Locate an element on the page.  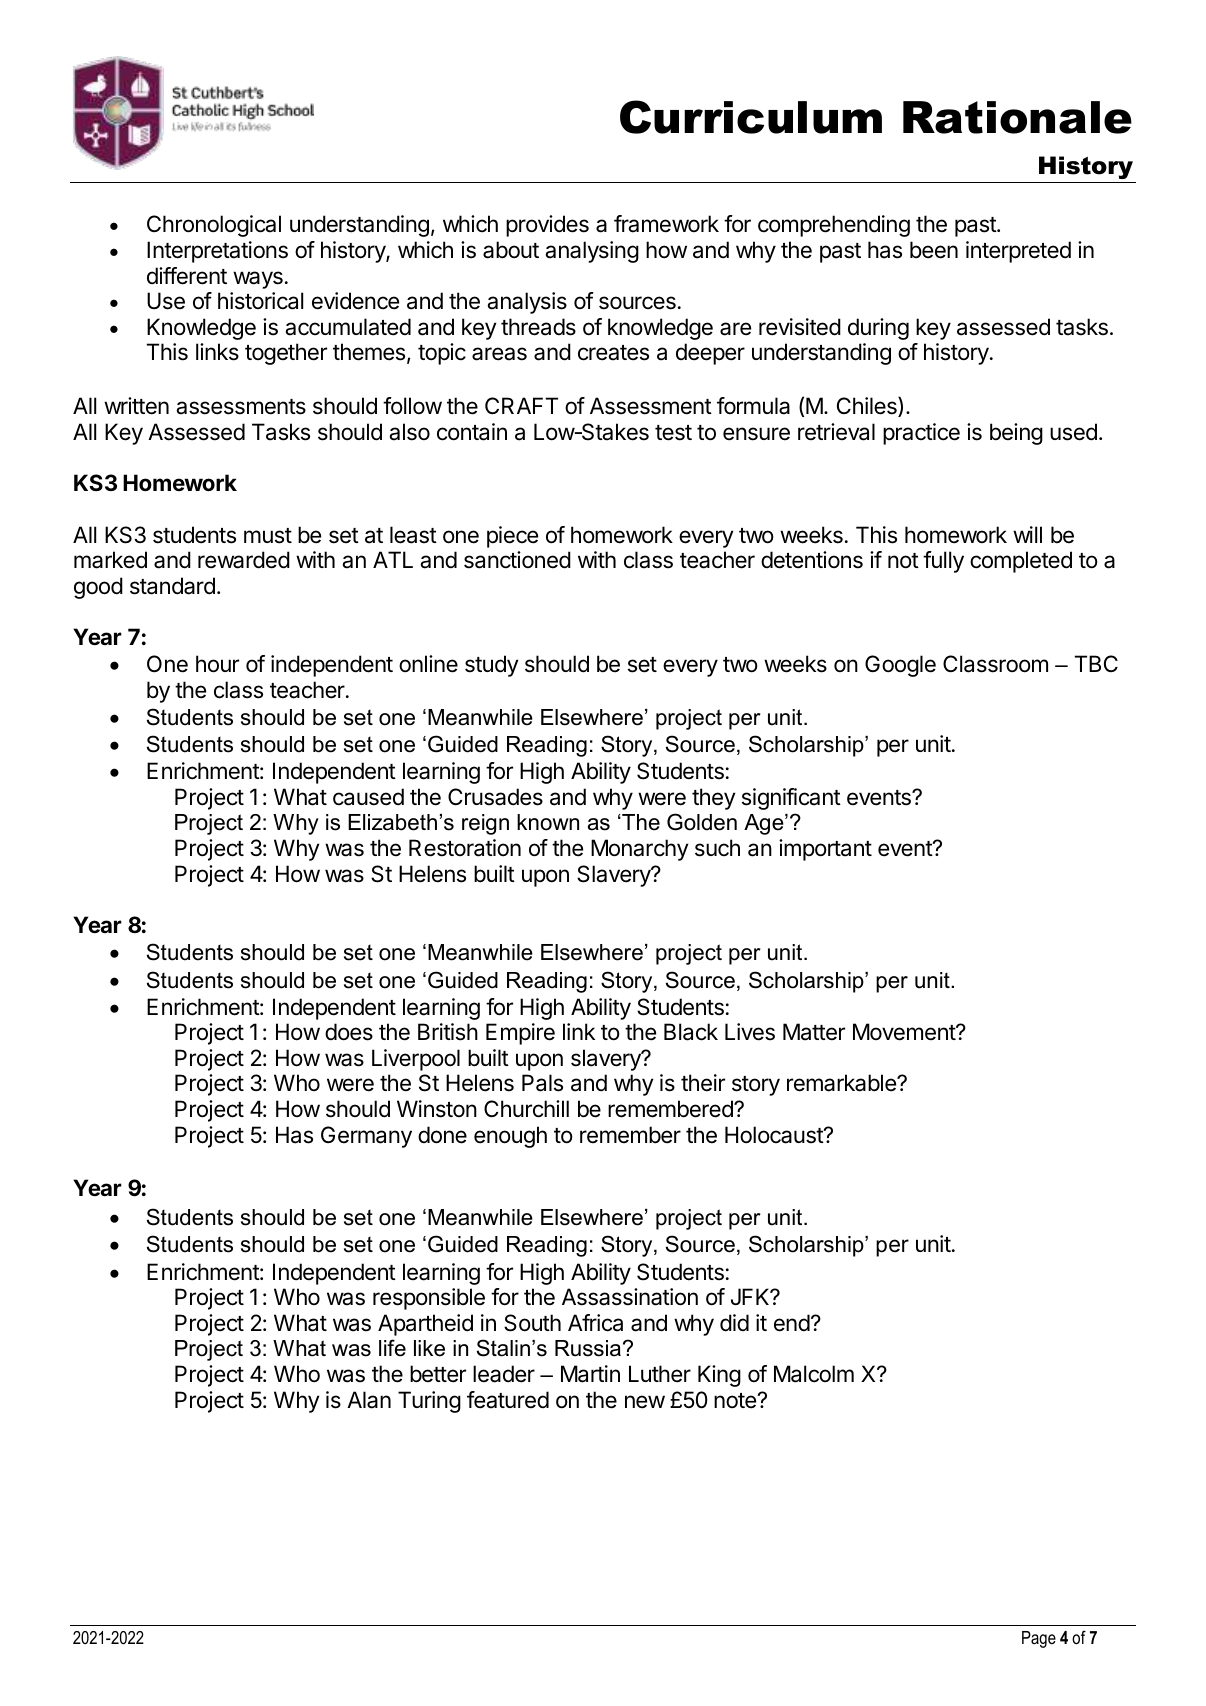
important is located at coordinates (825, 850).
